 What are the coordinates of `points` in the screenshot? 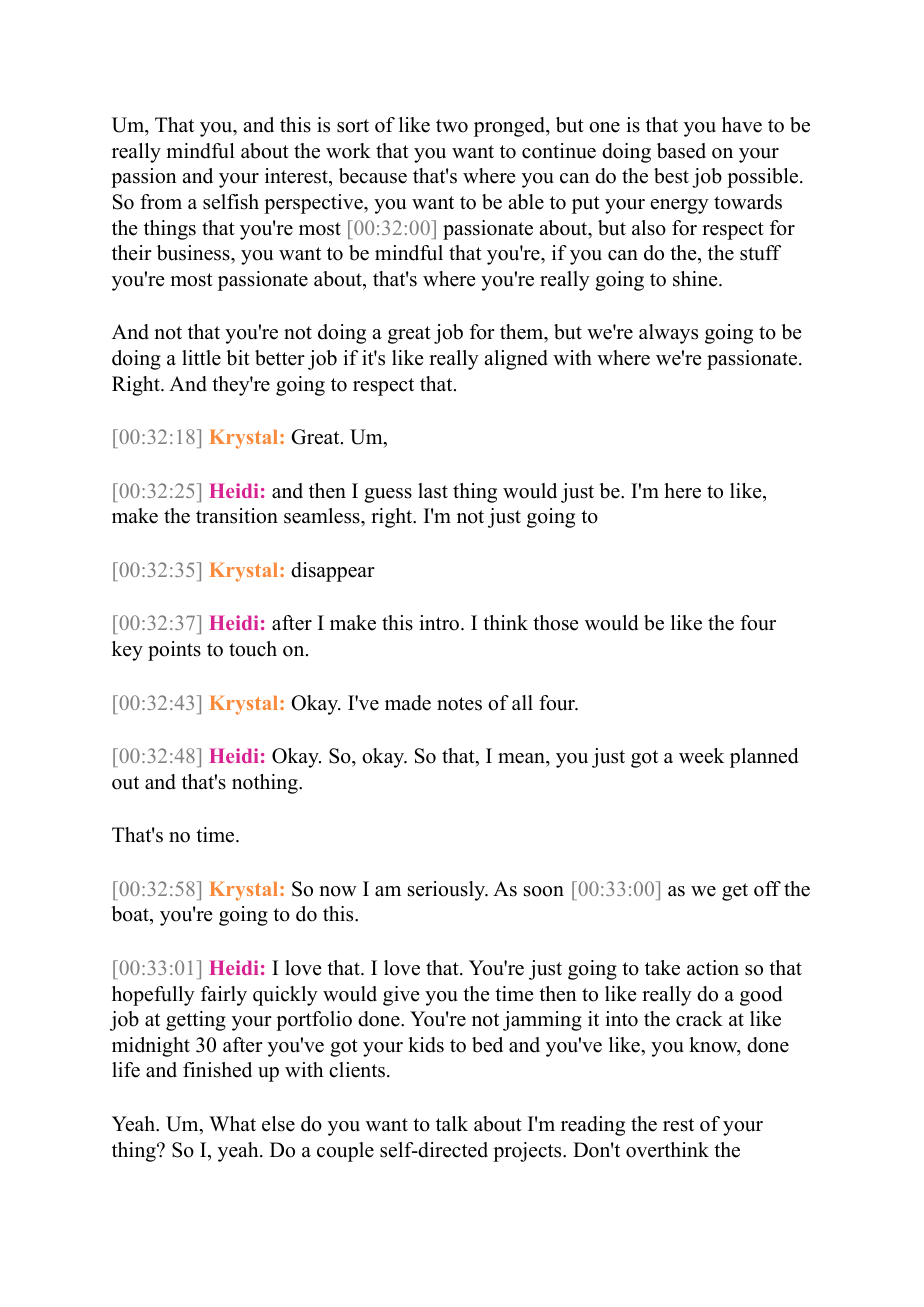 It's located at (174, 651).
